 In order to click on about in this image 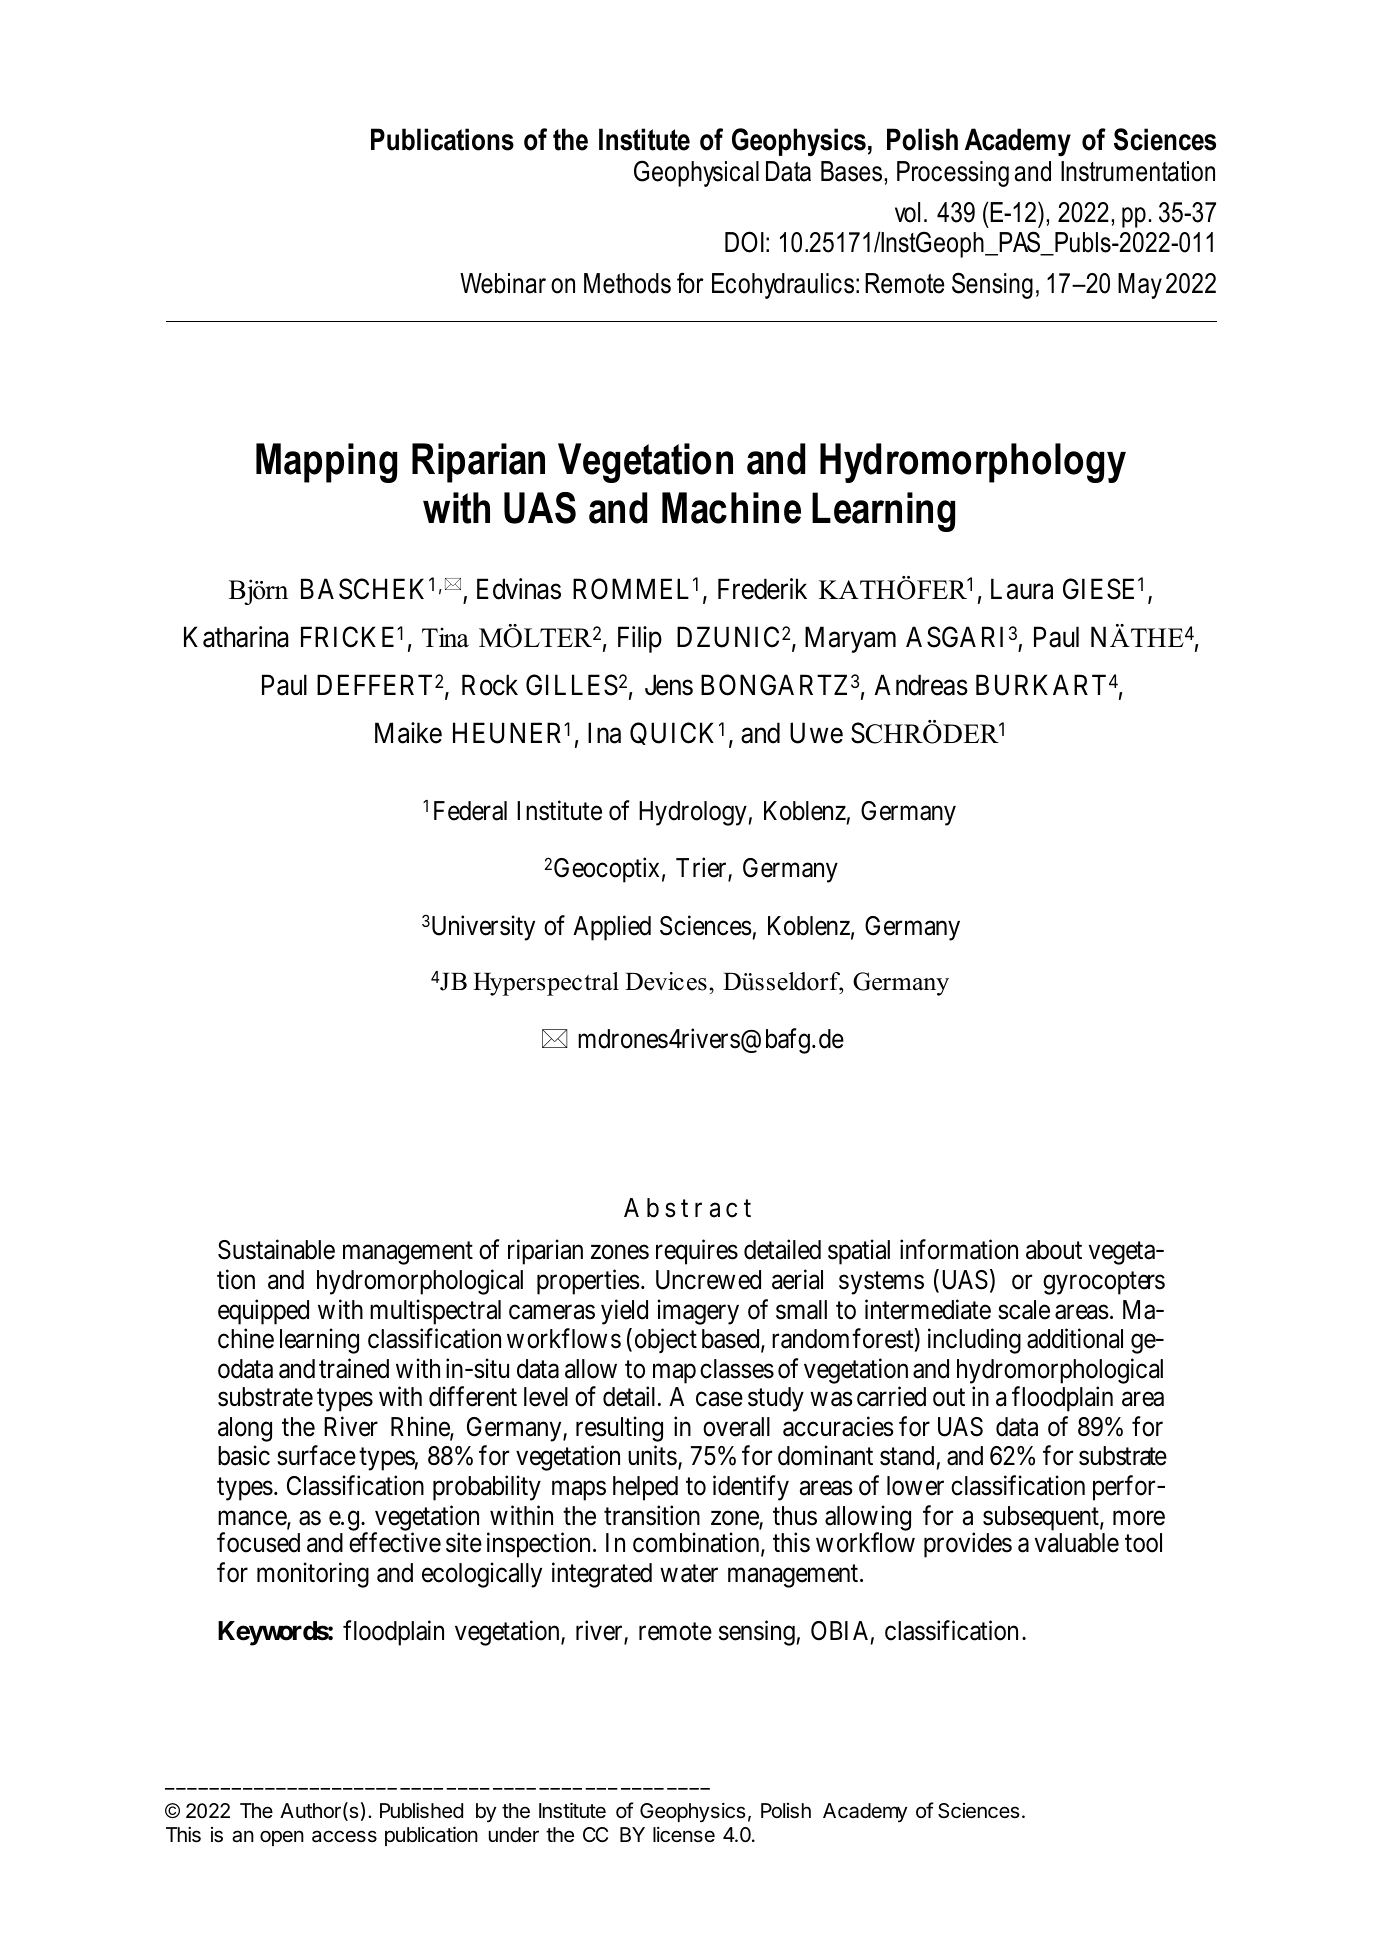, I will do `click(1054, 1250)`.
